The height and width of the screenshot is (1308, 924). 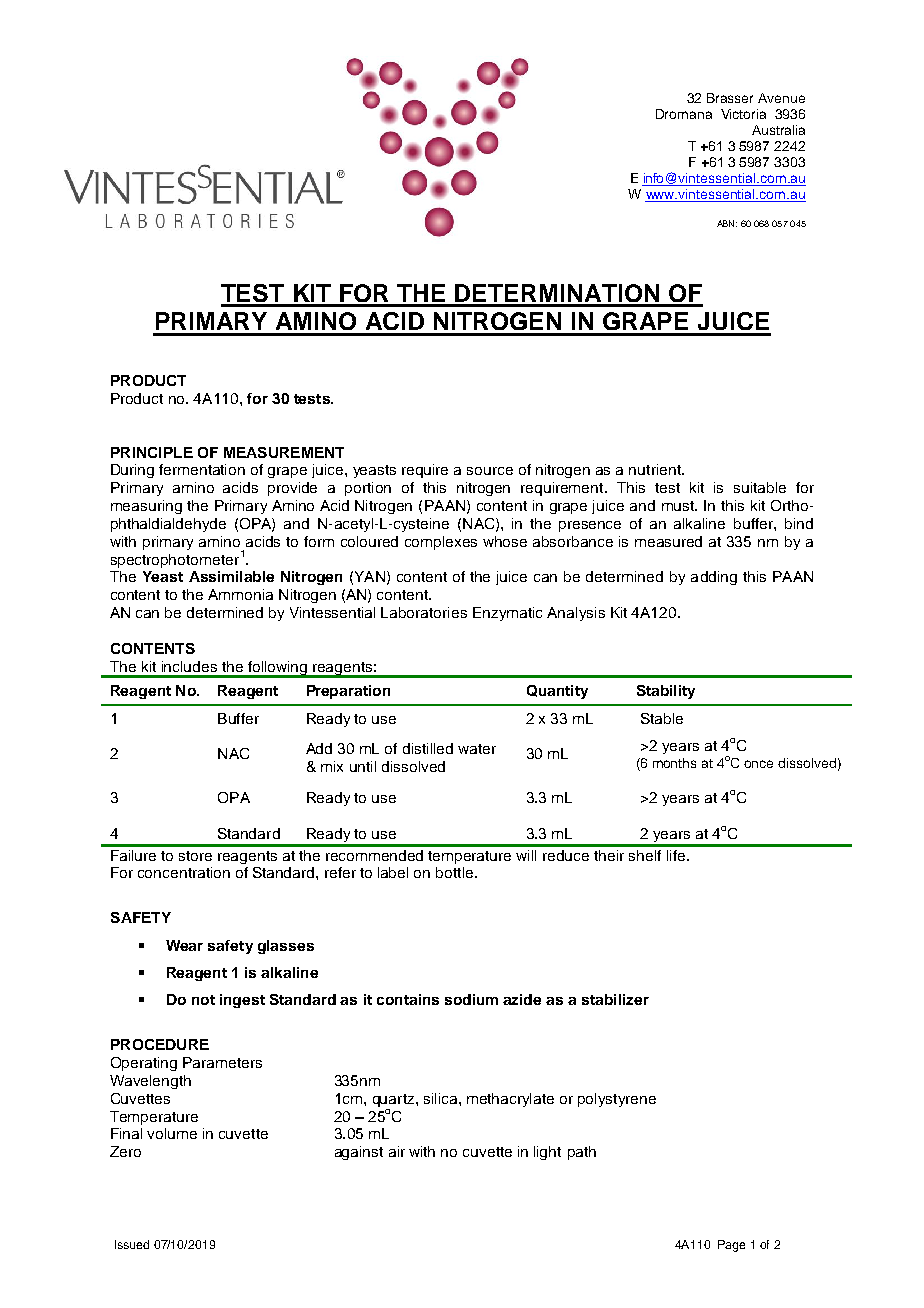 I want to click on Australia, so click(x=778, y=130).
